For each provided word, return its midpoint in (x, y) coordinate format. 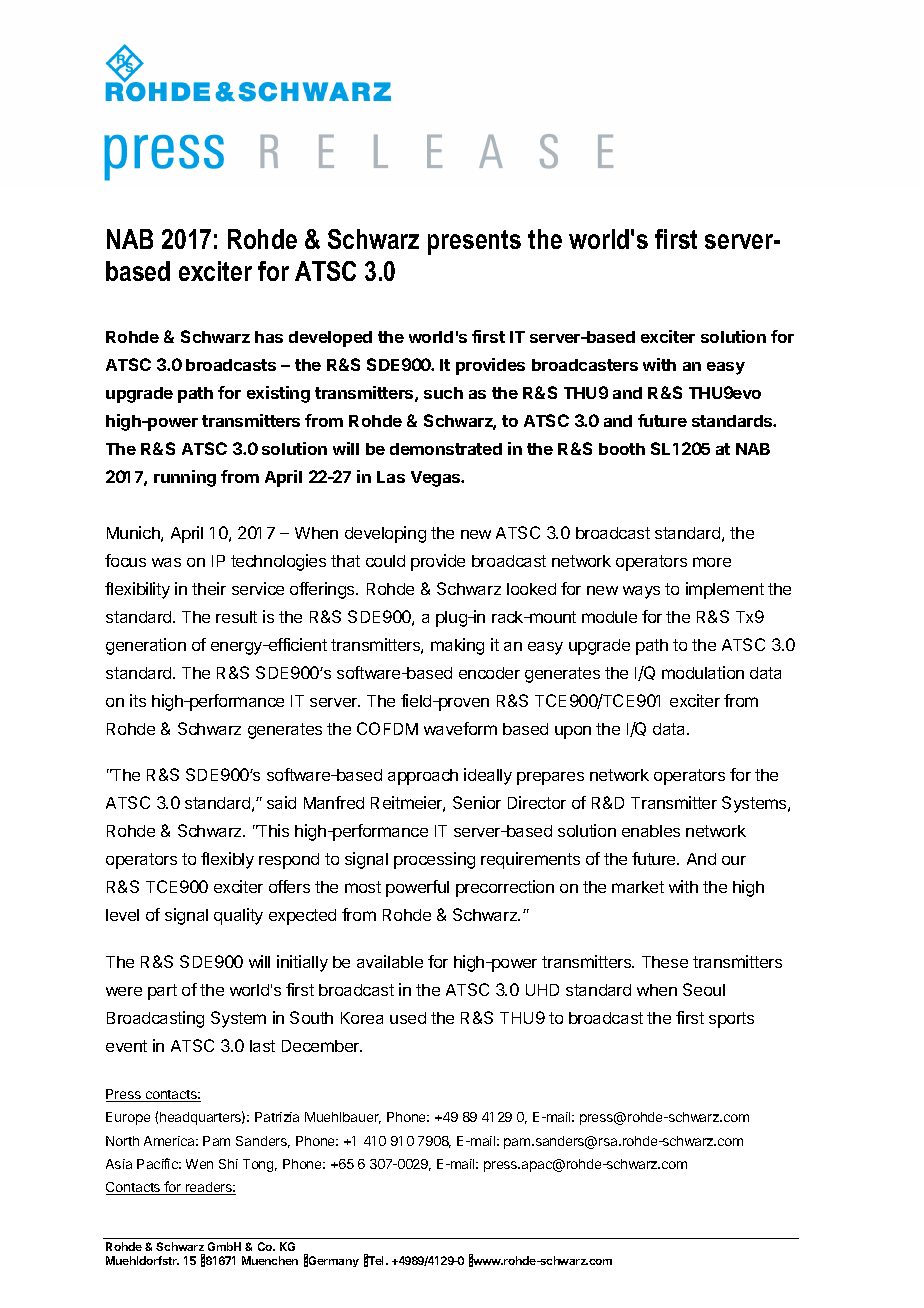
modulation (703, 672)
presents (474, 242)
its (138, 700)
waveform (460, 728)
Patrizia (277, 1117)
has (269, 337)
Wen (199, 1164)
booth (622, 449)
